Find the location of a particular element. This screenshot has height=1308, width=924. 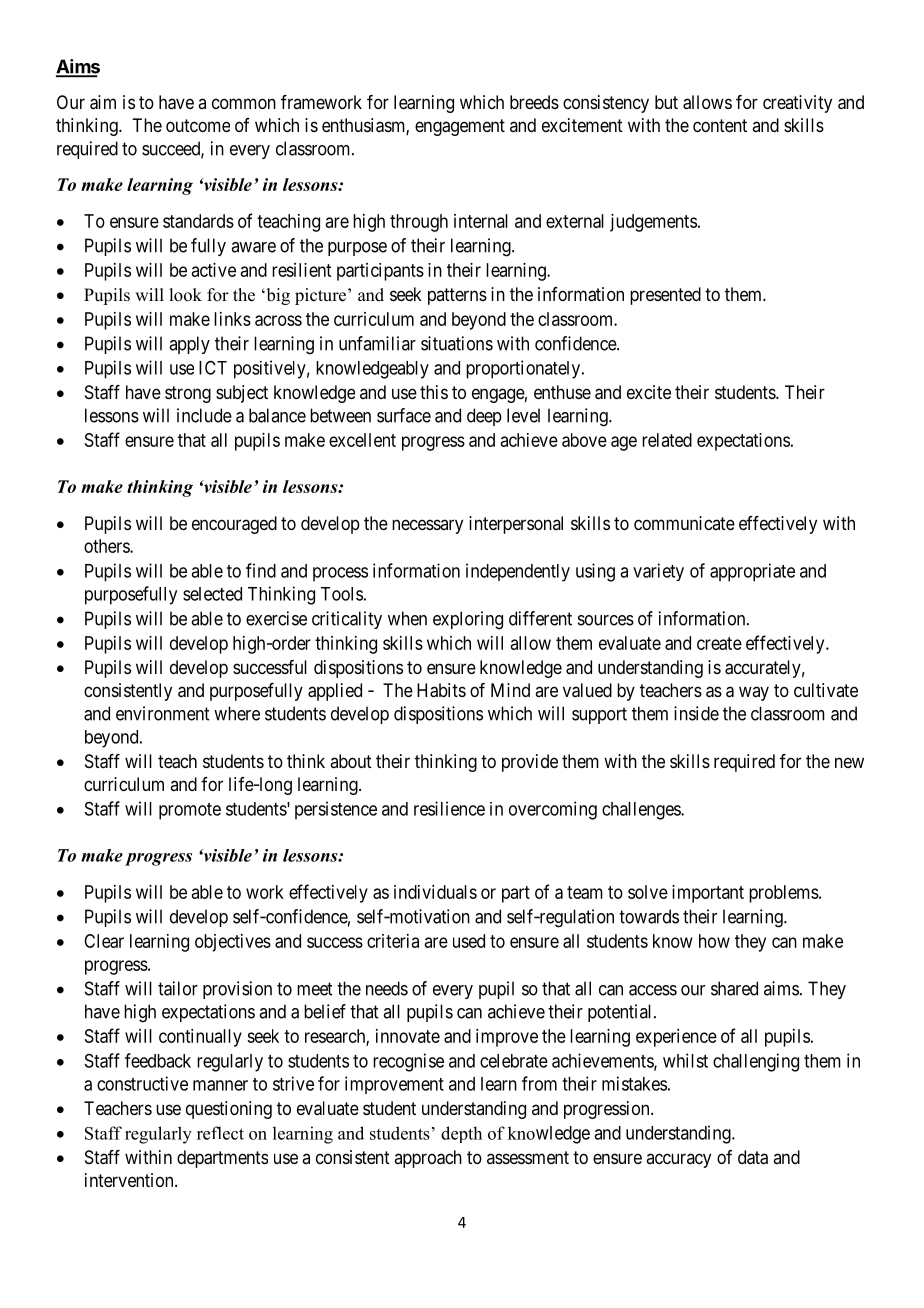

content is located at coordinates (720, 125).
